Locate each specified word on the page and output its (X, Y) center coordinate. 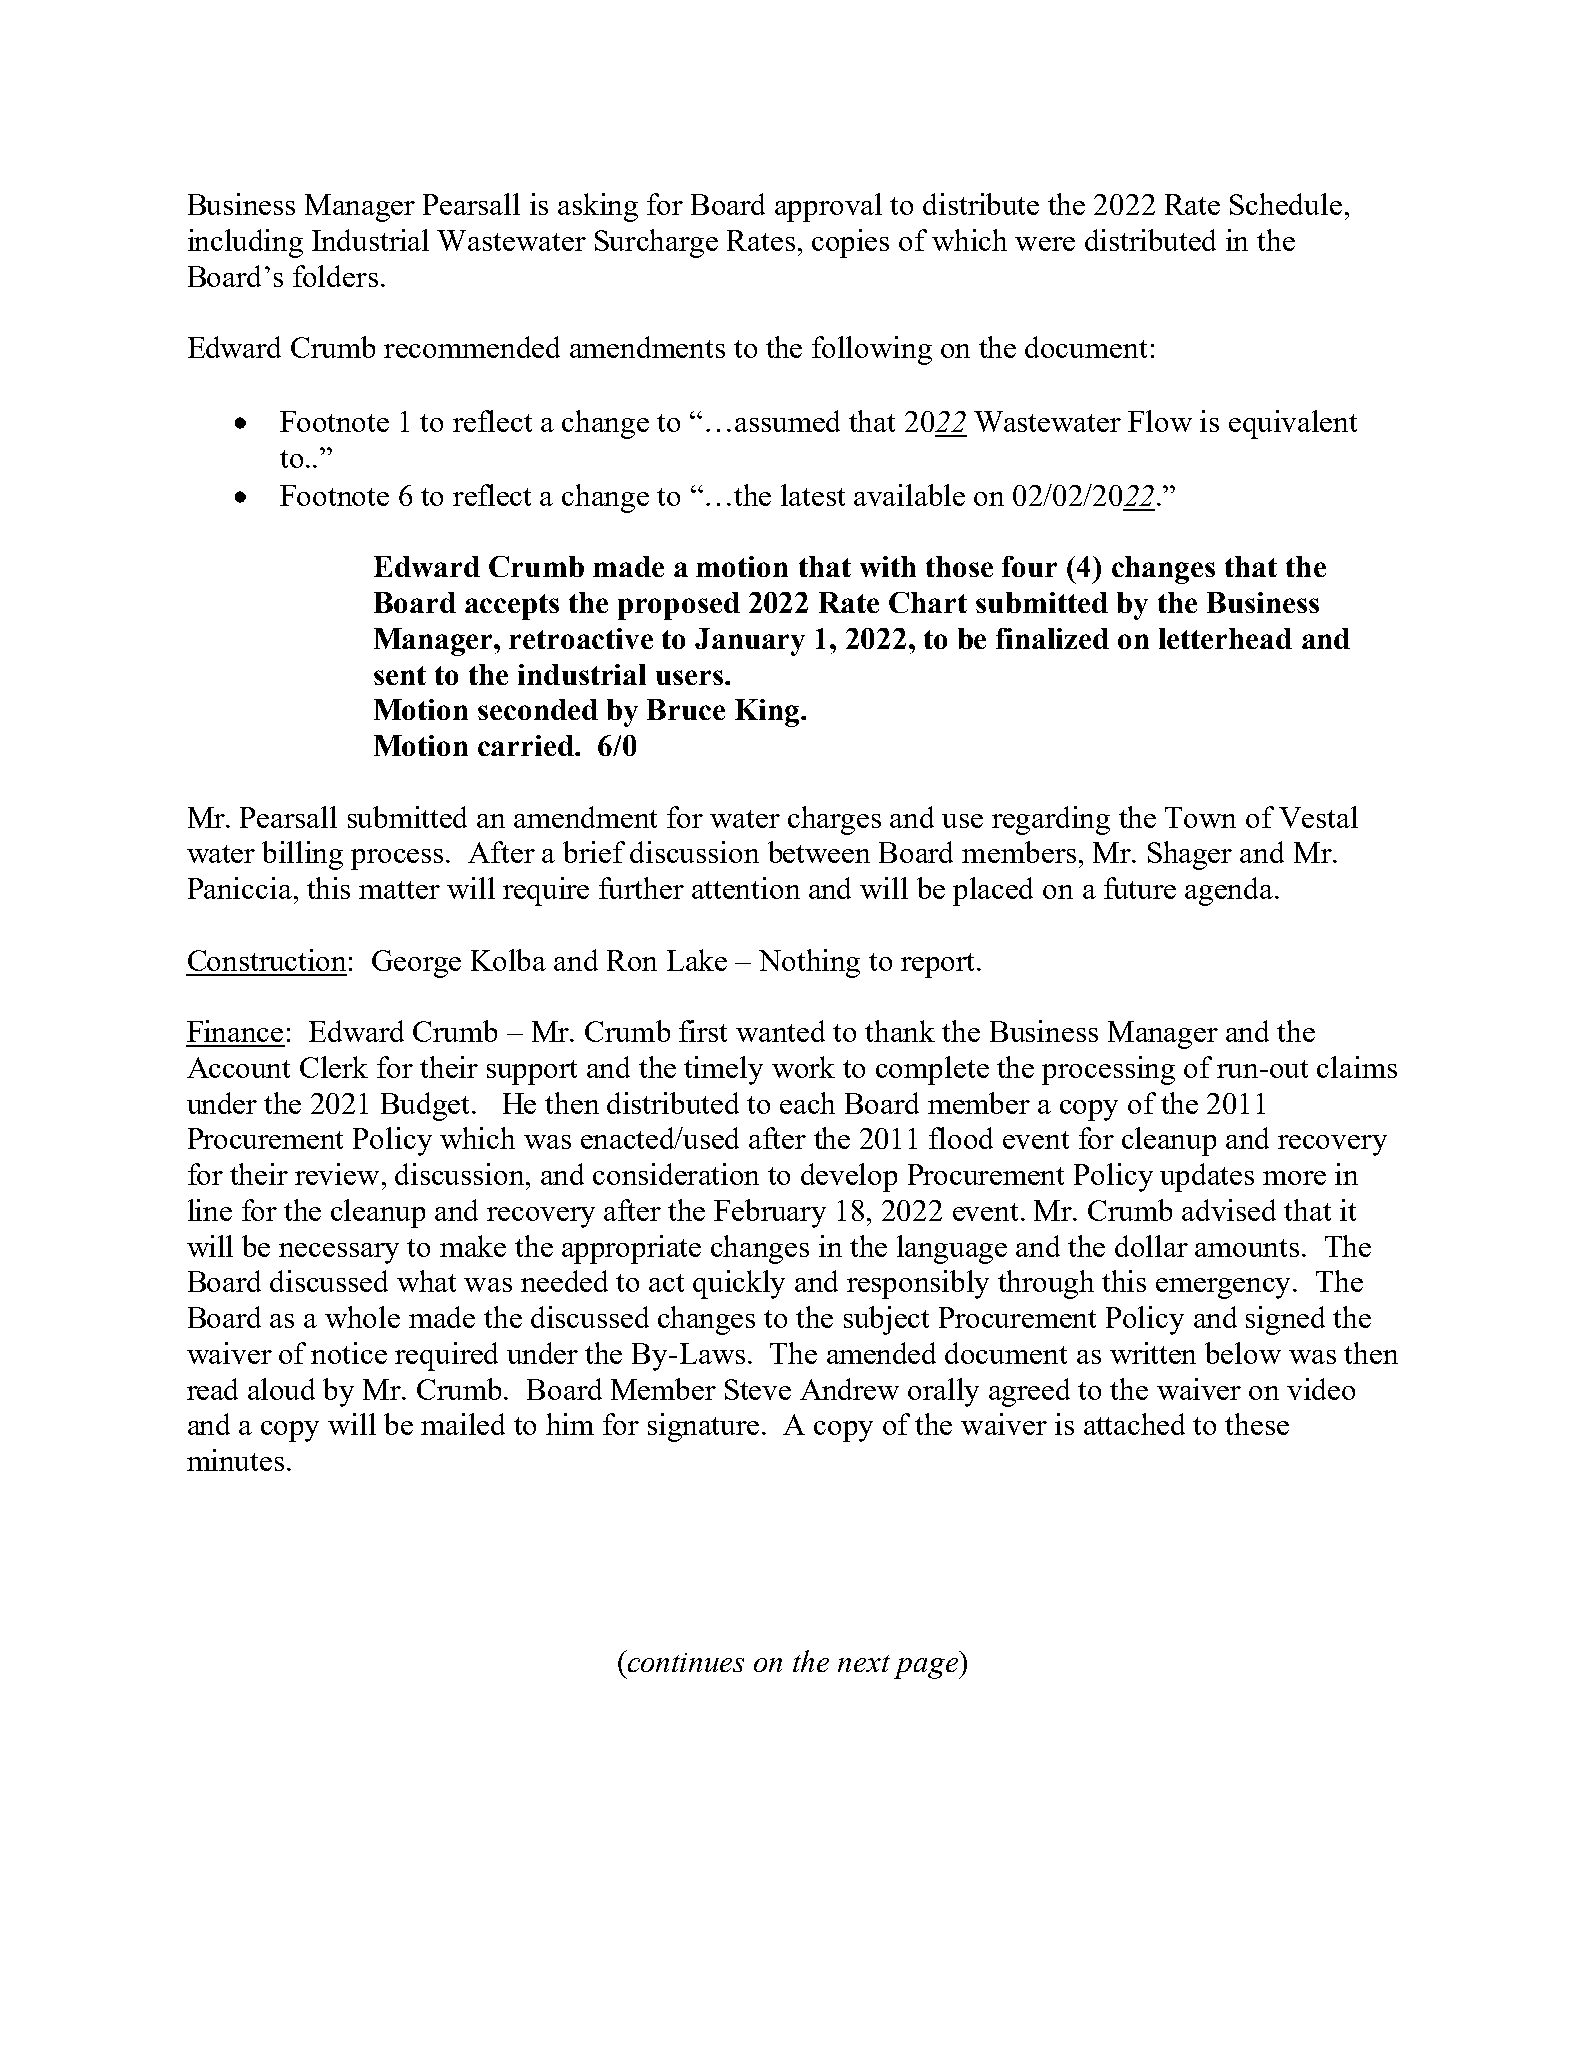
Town (1200, 817)
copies (850, 243)
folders (335, 276)
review (337, 1174)
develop (849, 1177)
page (927, 1668)
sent (400, 675)
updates (1207, 1177)
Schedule (1286, 204)
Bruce (686, 709)
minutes (235, 1460)
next (864, 1663)
